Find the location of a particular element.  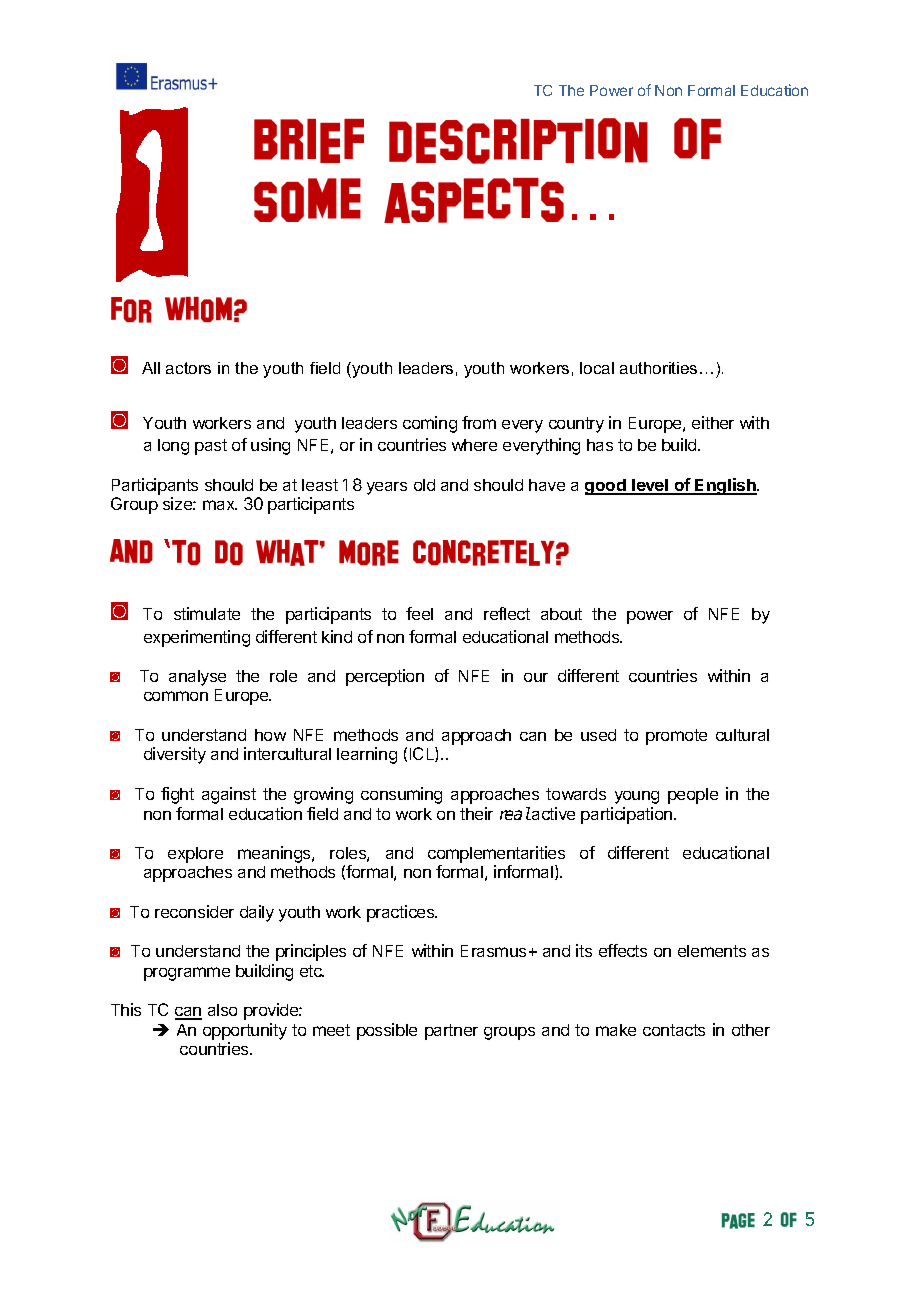

also is located at coordinates (222, 1010).
